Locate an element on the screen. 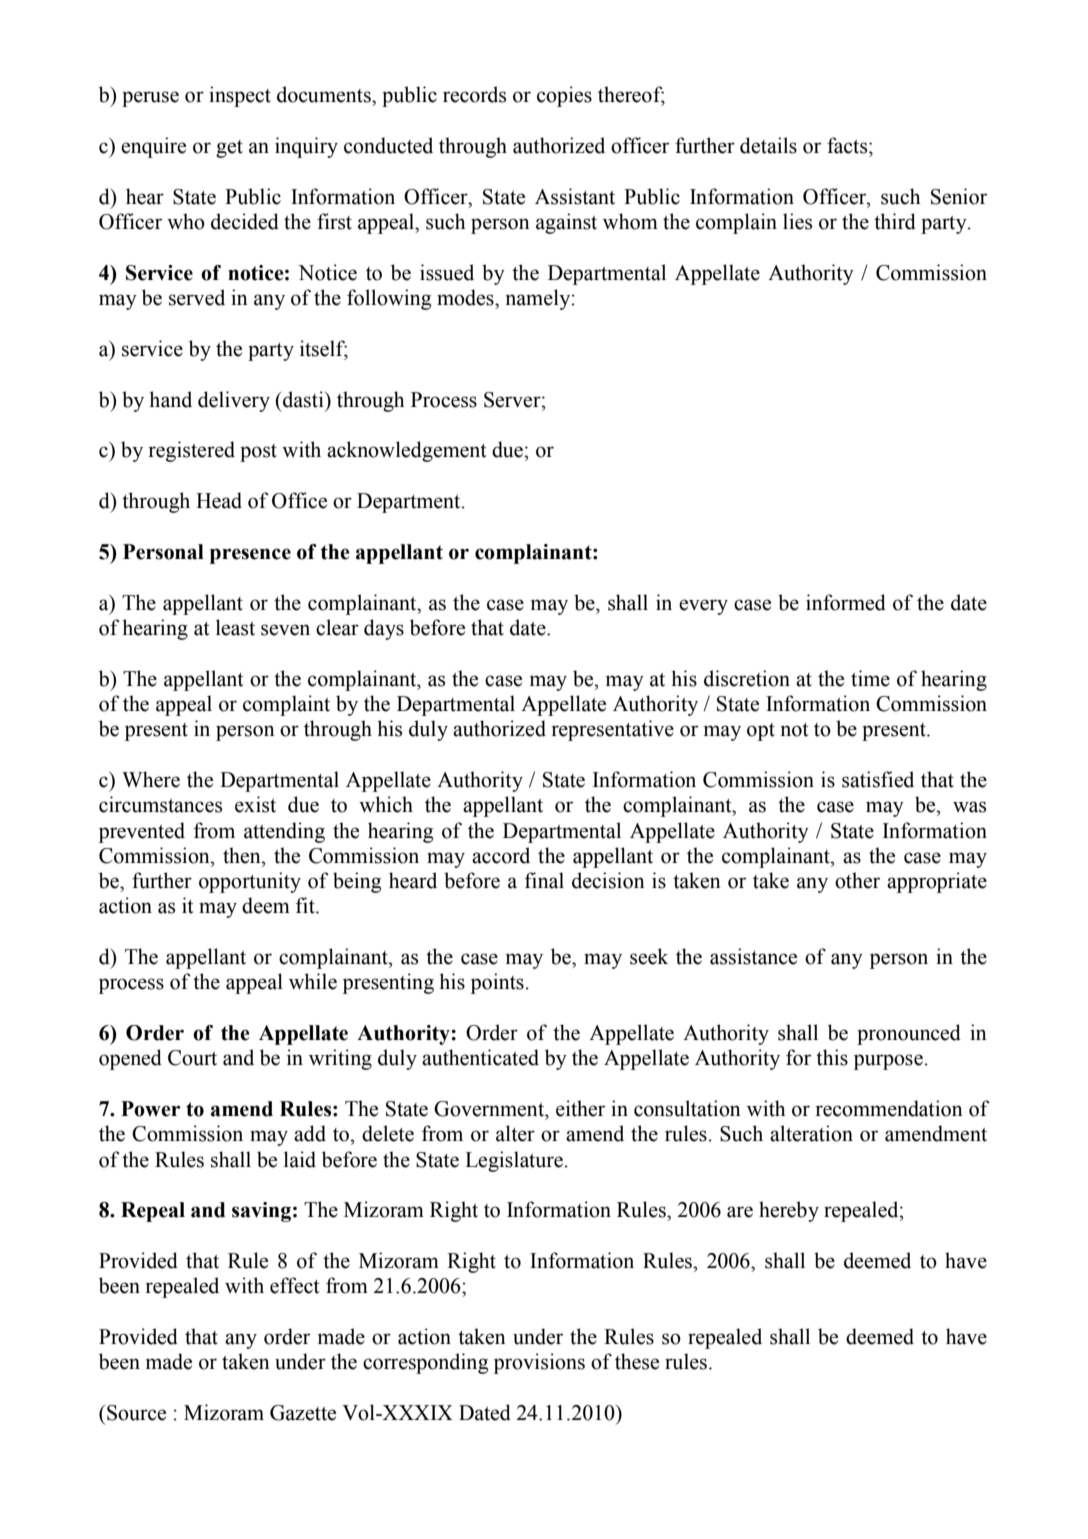  other is located at coordinates (857, 880).
